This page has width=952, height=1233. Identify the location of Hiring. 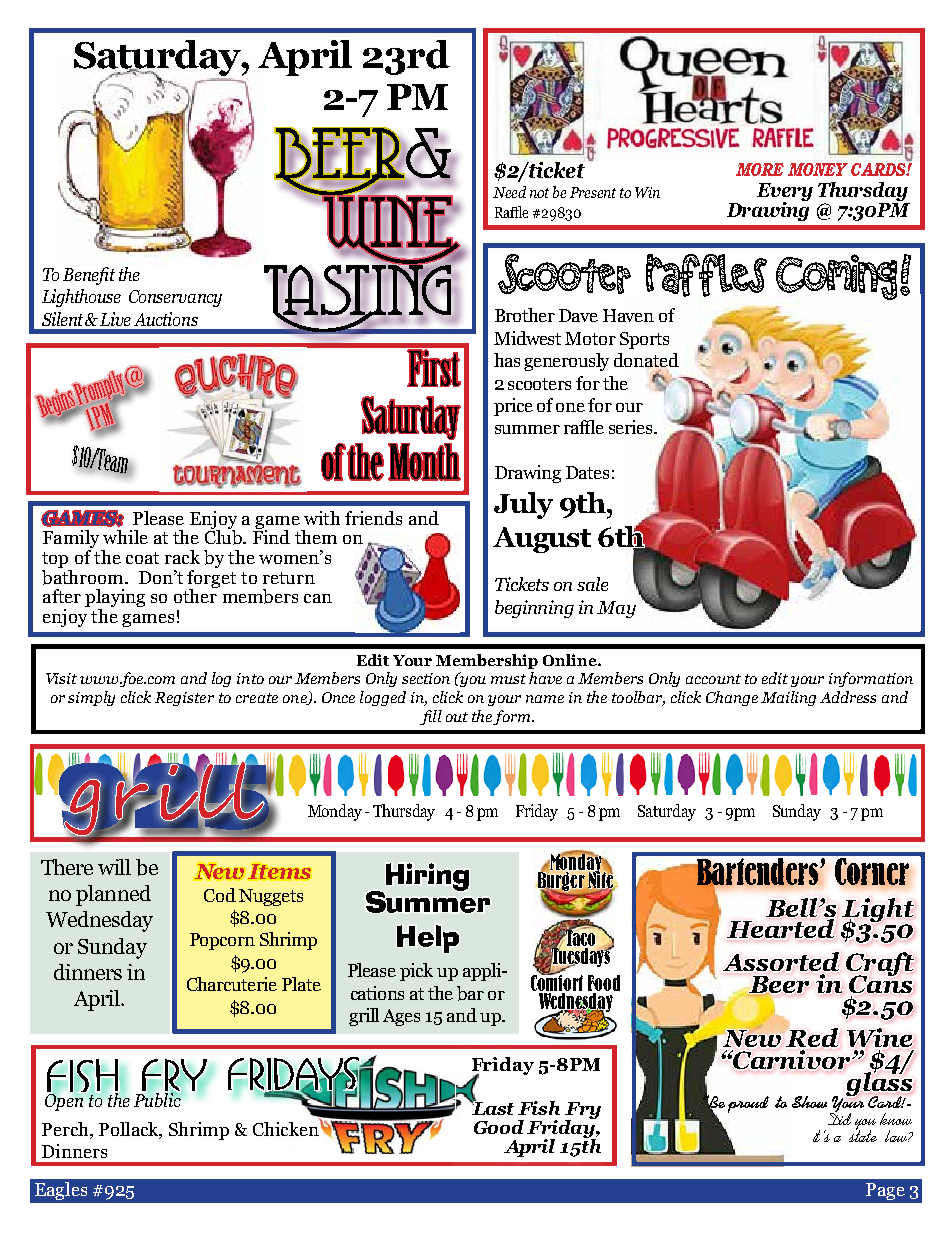
(427, 877).
